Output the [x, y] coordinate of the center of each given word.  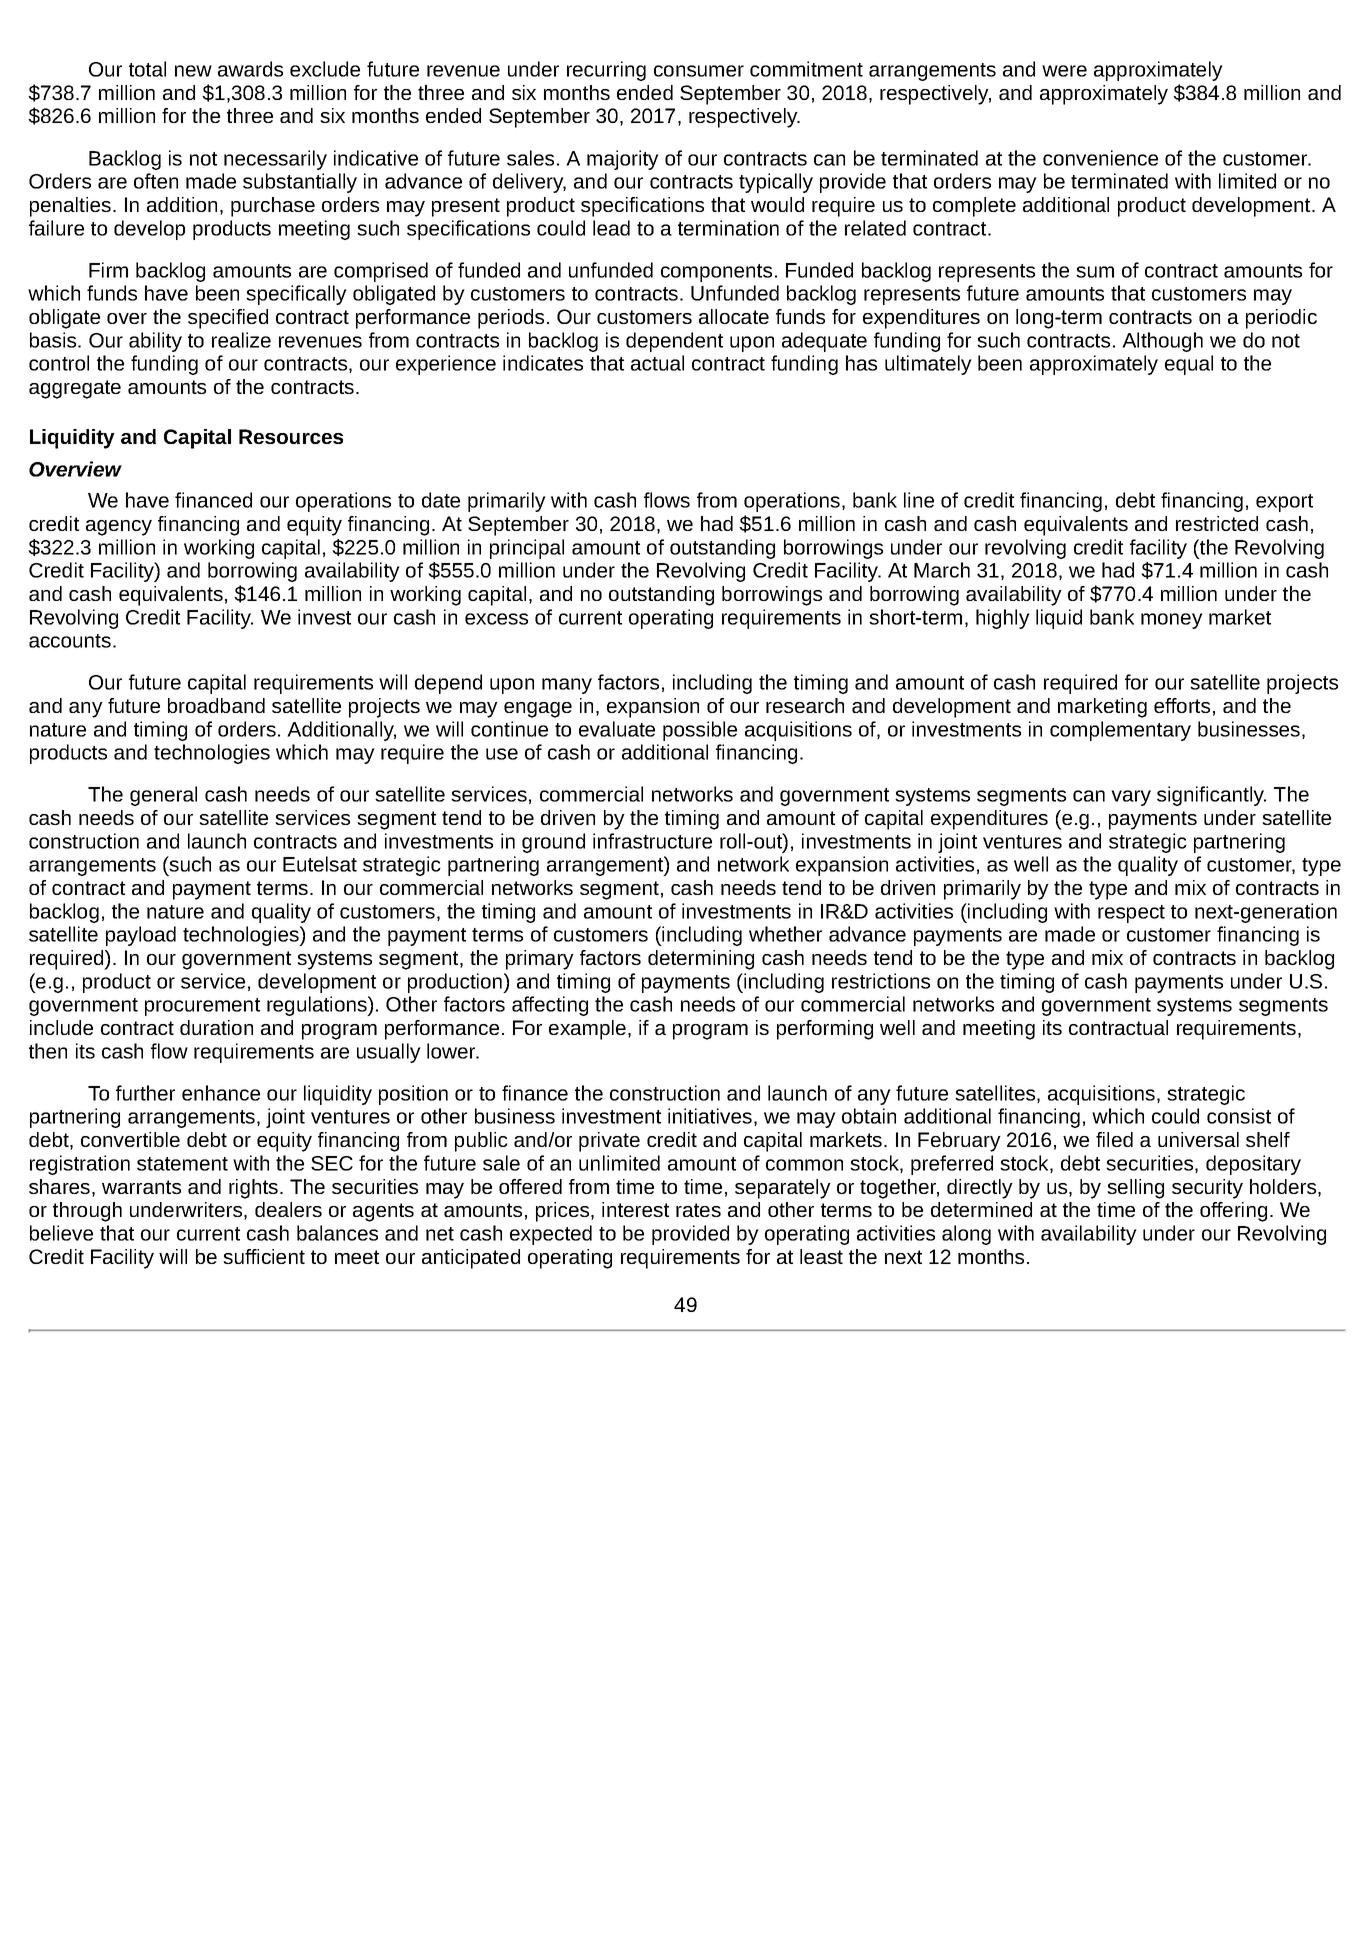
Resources [291, 436]
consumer [699, 71]
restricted [1217, 523]
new [193, 71]
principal [527, 549]
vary [1131, 798]
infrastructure [652, 841]
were [1064, 71]
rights [253, 1189]
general [163, 796]
